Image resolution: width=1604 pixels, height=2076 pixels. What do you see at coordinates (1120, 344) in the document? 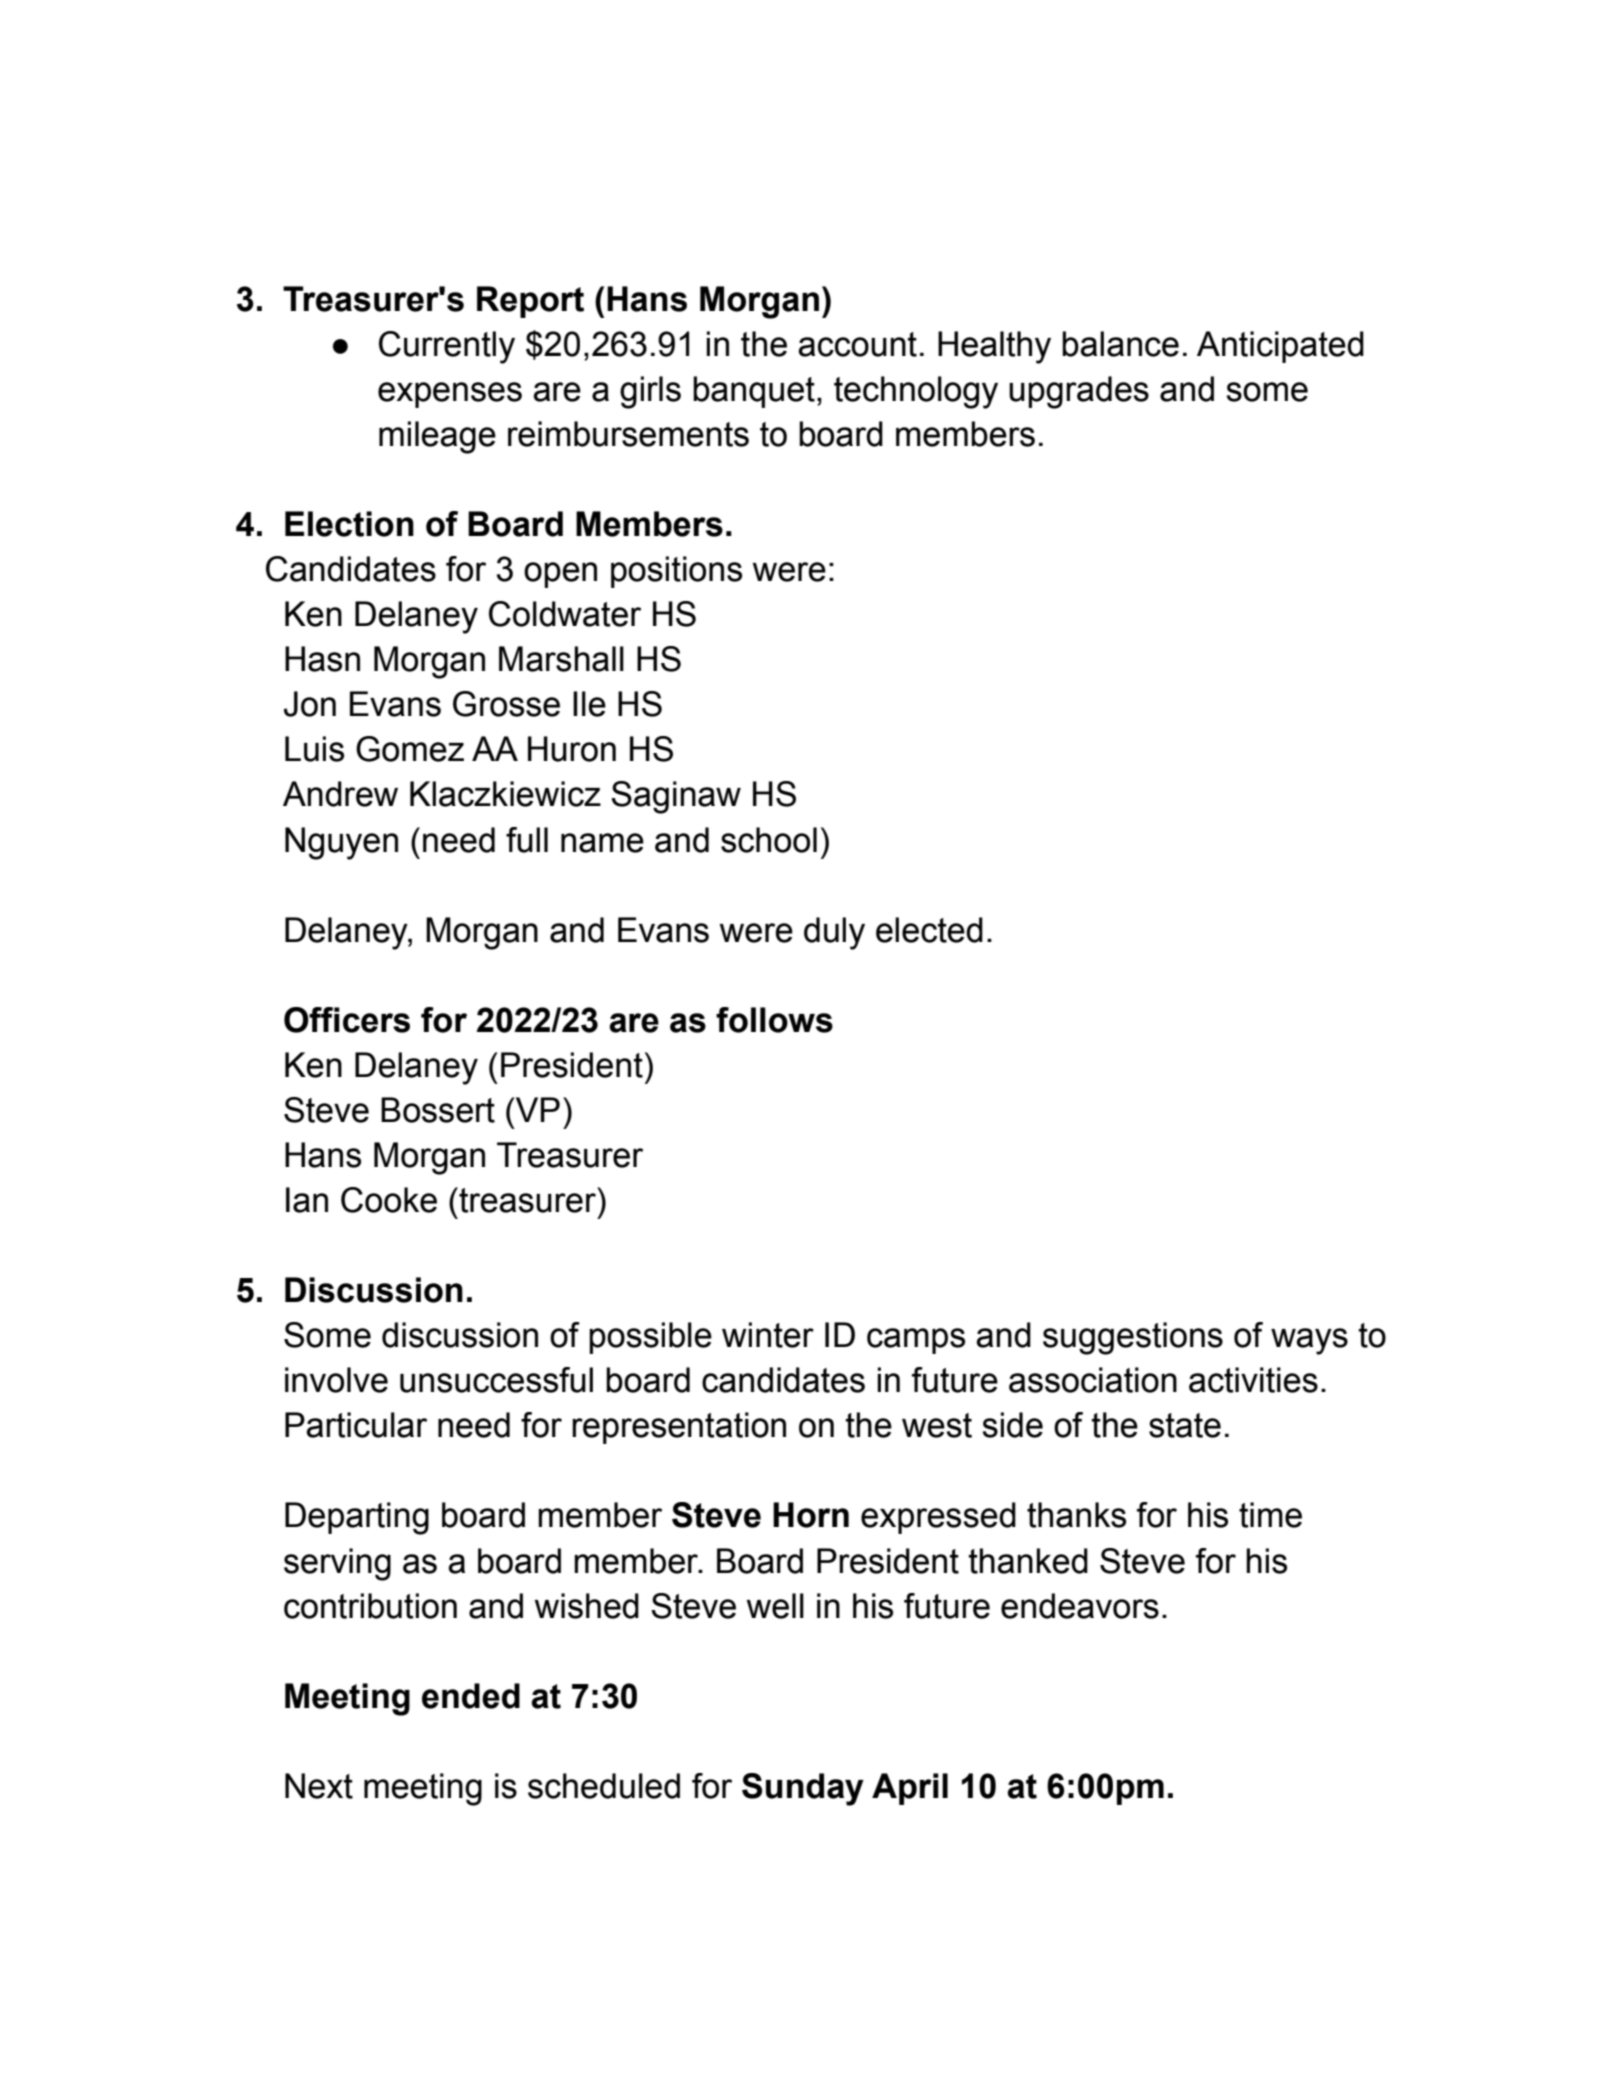
I see `balance` at bounding box center [1120, 344].
